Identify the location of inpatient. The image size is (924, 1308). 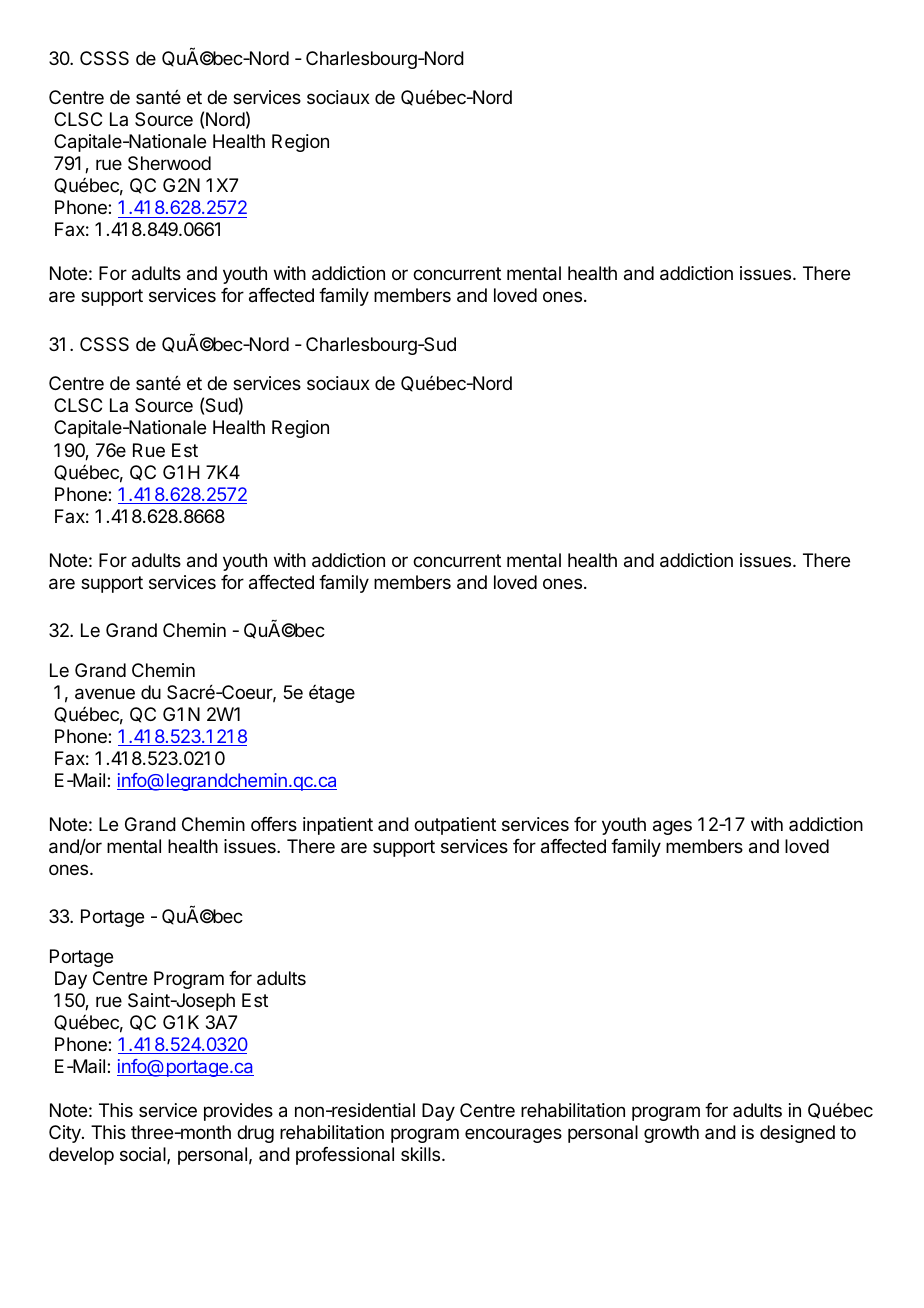
(338, 826).
